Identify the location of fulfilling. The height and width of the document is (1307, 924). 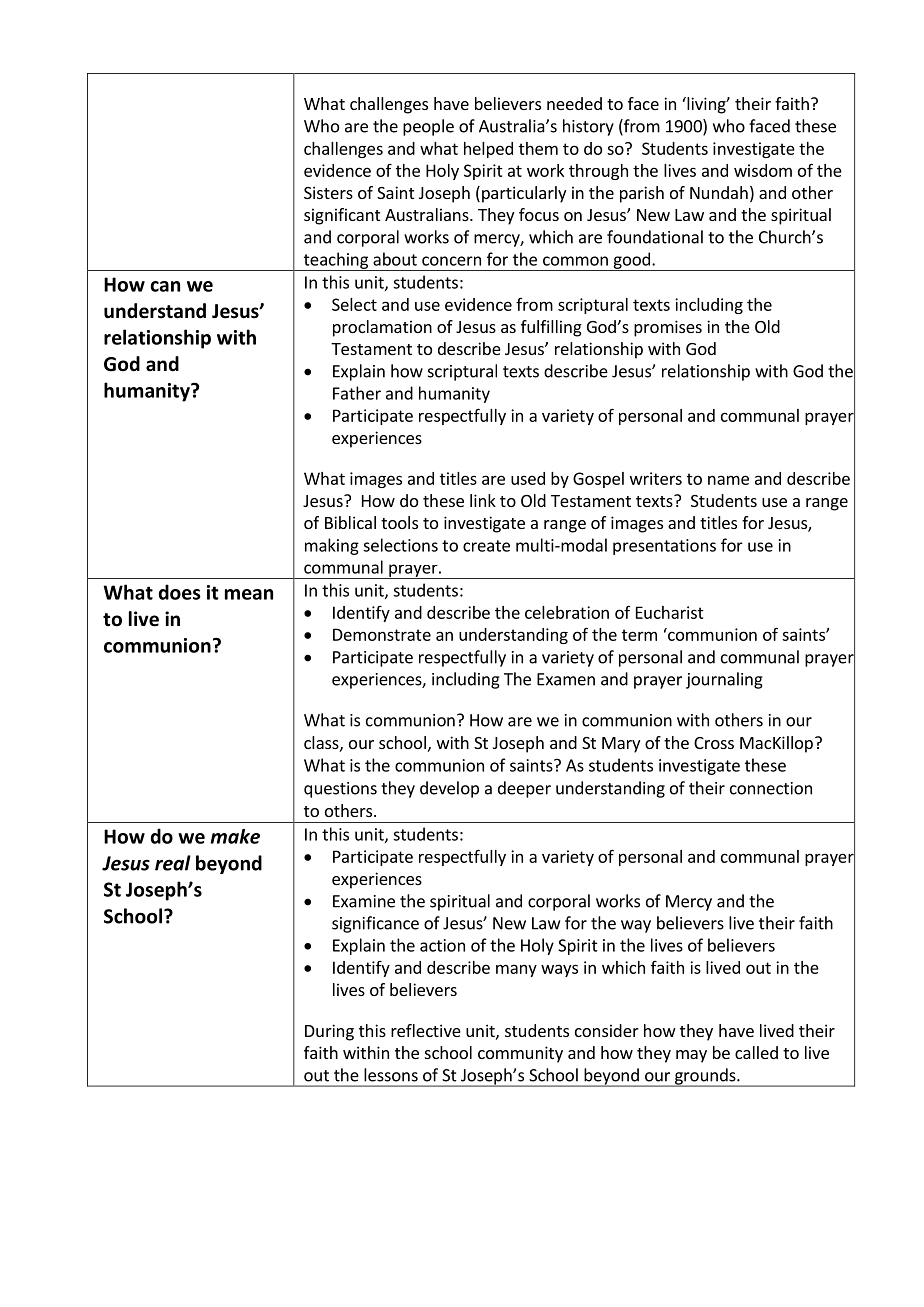
(551, 328).
